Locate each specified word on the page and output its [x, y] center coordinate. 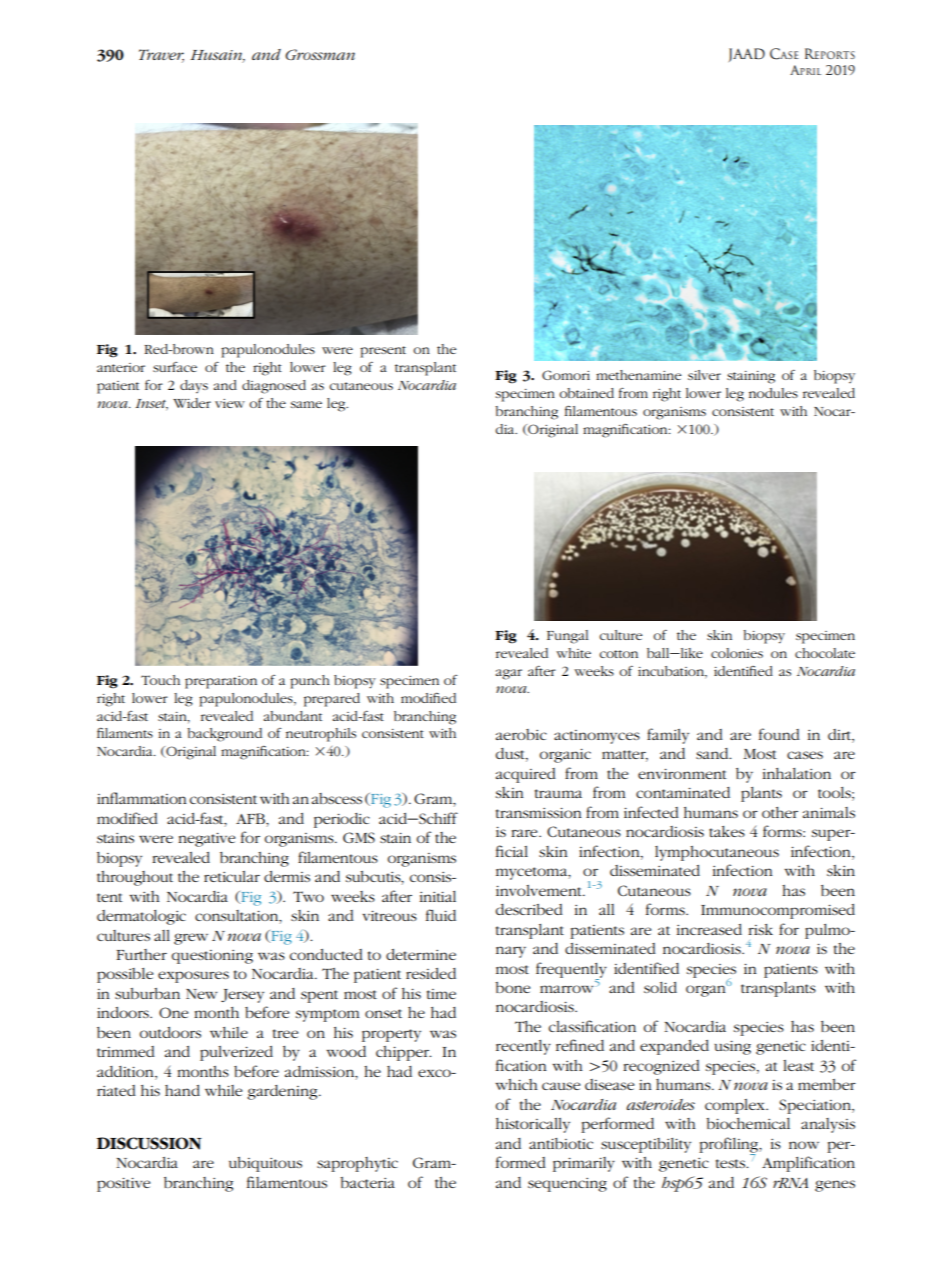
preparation [221, 682]
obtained [586, 393]
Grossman [320, 54]
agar [509, 674]
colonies [737, 653]
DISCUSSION [149, 1143]
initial [438, 896]
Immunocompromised [778, 911]
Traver [161, 55]
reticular [232, 876]
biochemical [748, 1123]
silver [704, 375]
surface [175, 367]
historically [533, 1125]
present [383, 352]
